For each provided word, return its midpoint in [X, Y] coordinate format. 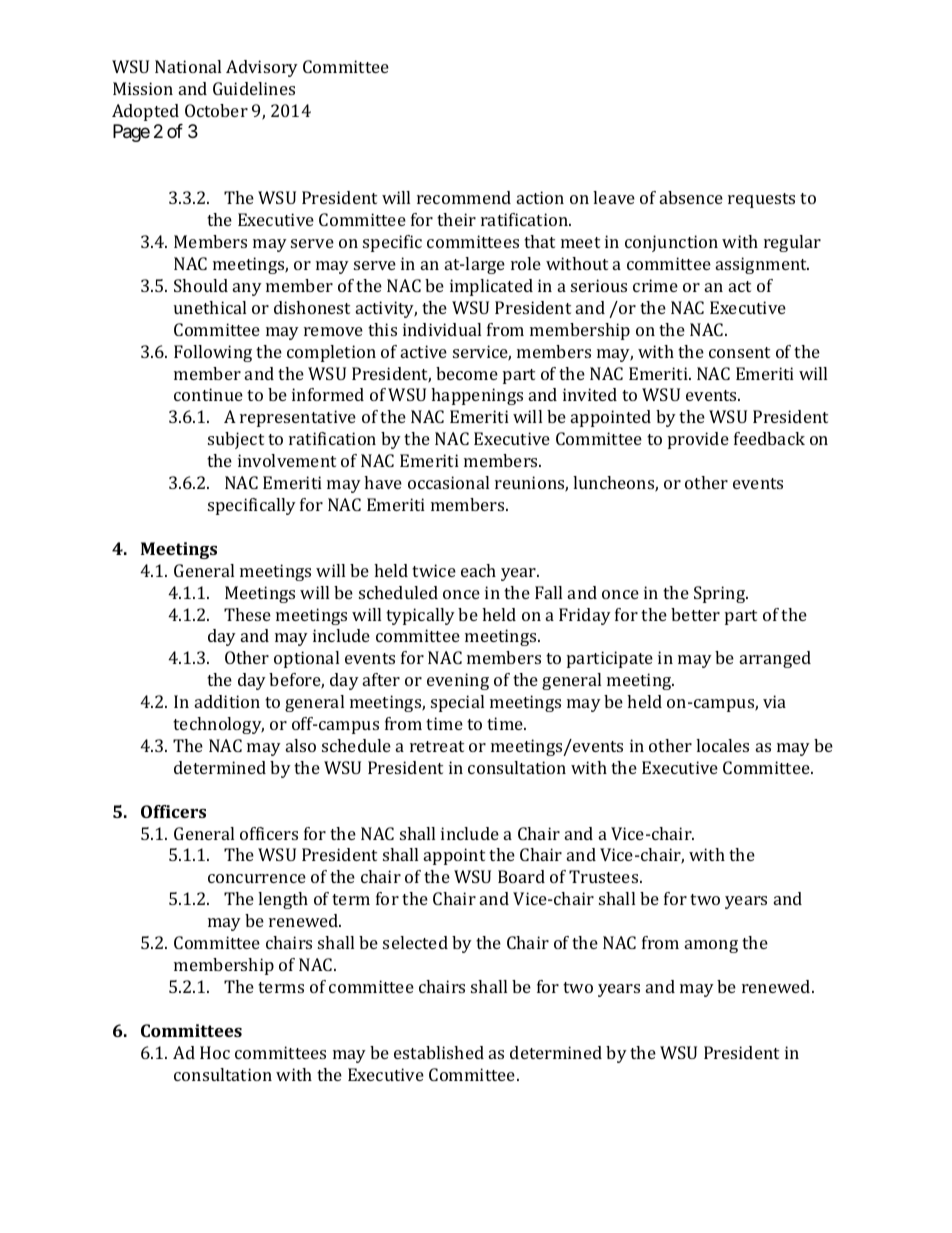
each [478, 570]
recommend [464, 197]
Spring [721, 594]
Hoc [215, 1052]
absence [691, 197]
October [216, 110]
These [247, 614]
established [439, 1052]
